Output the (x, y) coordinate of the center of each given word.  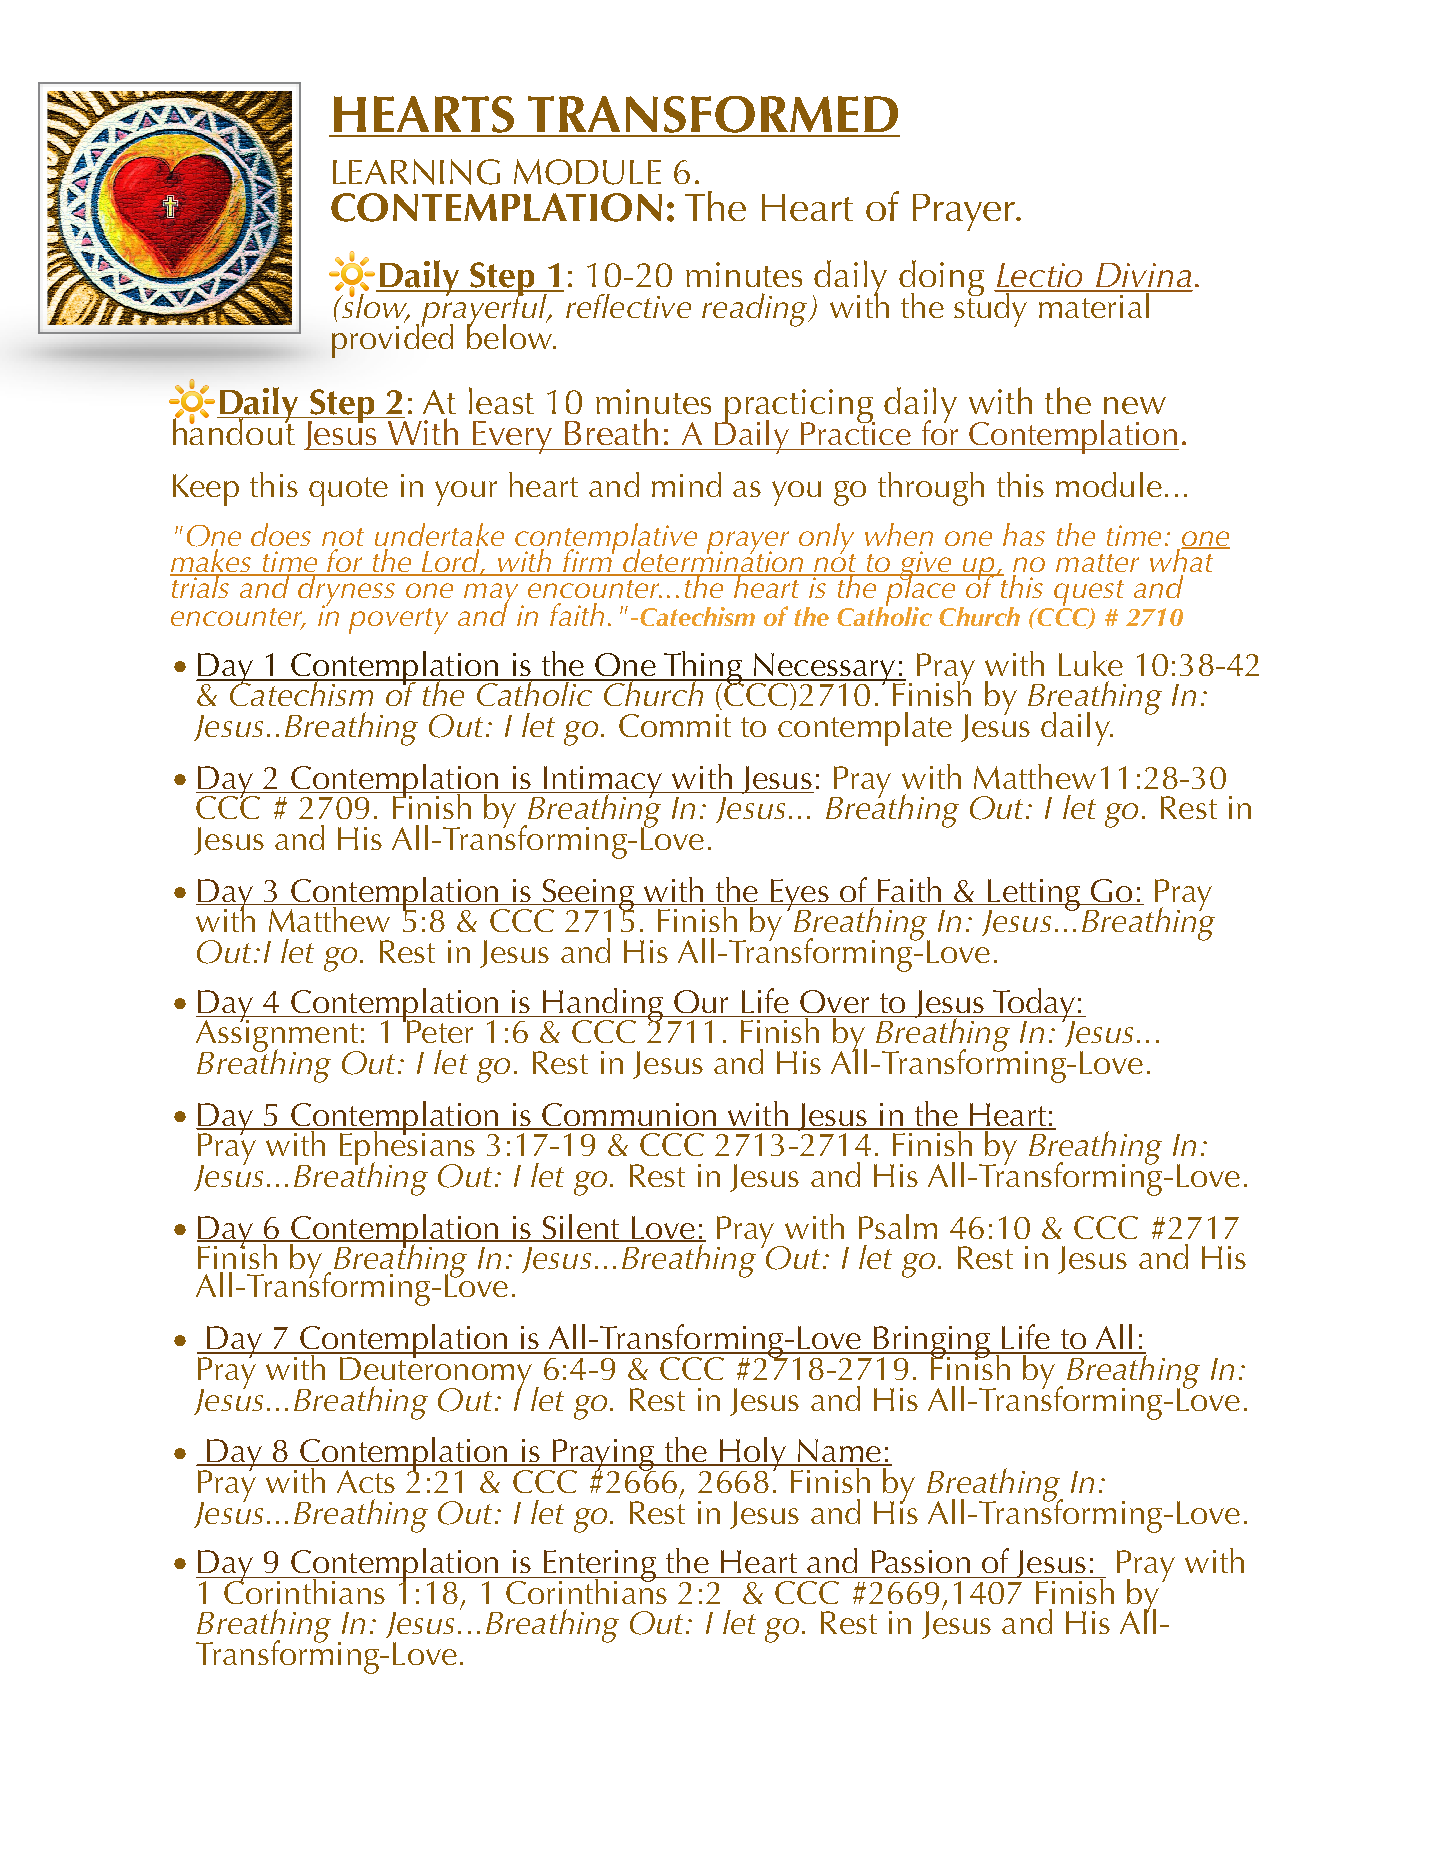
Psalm (898, 1226)
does (281, 534)
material (1094, 304)
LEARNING (416, 172)
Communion (629, 1116)
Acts (366, 1481)
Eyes (799, 896)
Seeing (588, 896)
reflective (627, 304)
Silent (581, 1228)
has (1024, 534)
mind (686, 484)
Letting (1034, 896)
